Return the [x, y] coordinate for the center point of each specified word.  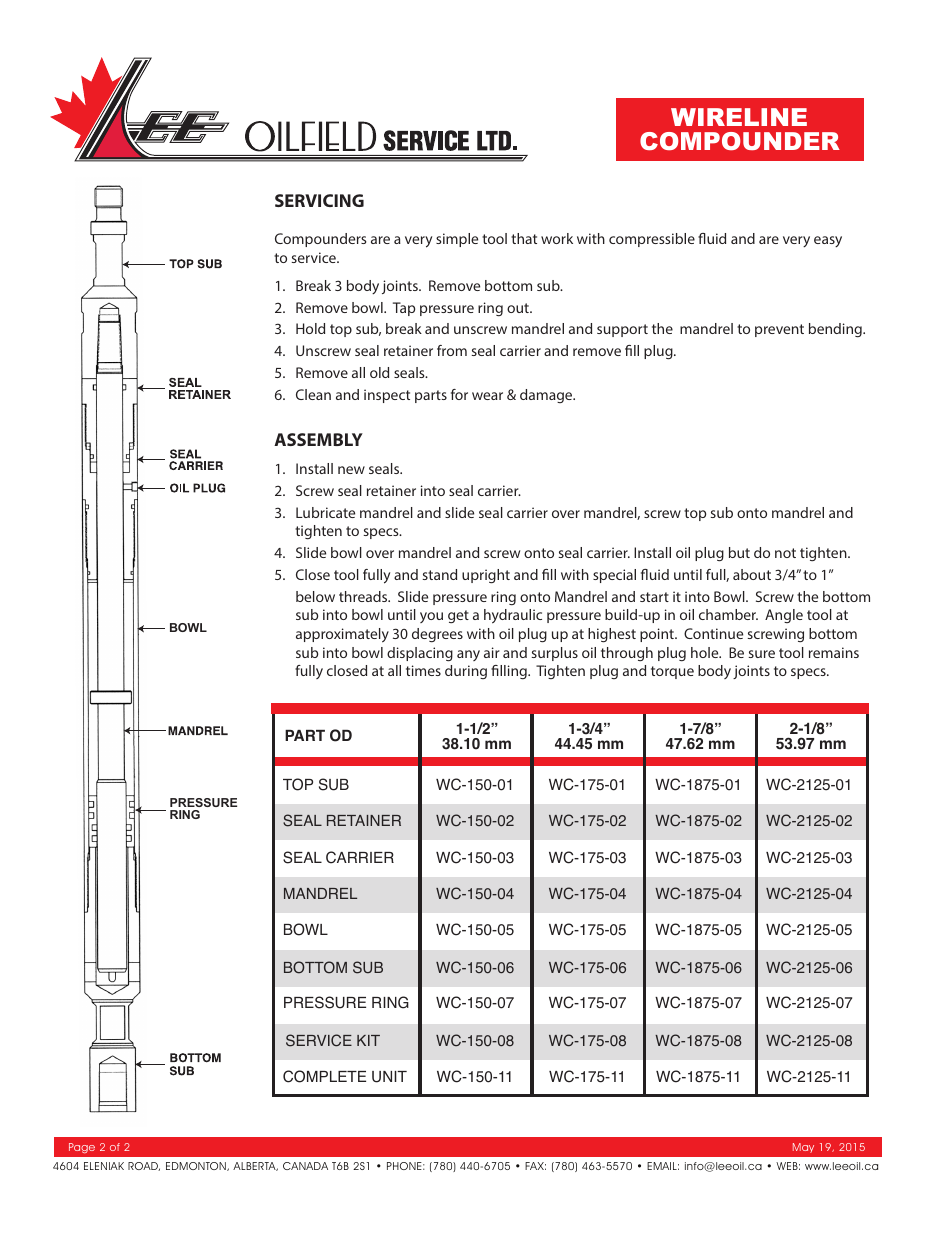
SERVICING [319, 200]
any [468, 655]
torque [672, 672]
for [459, 394]
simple [457, 240]
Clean [313, 394]
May [803, 1148]
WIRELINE [739, 117]
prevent [779, 330]
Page [82, 1148]
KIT [368, 1040]
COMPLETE [324, 1076]
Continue [713, 633]
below [315, 596]
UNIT [389, 1077]
